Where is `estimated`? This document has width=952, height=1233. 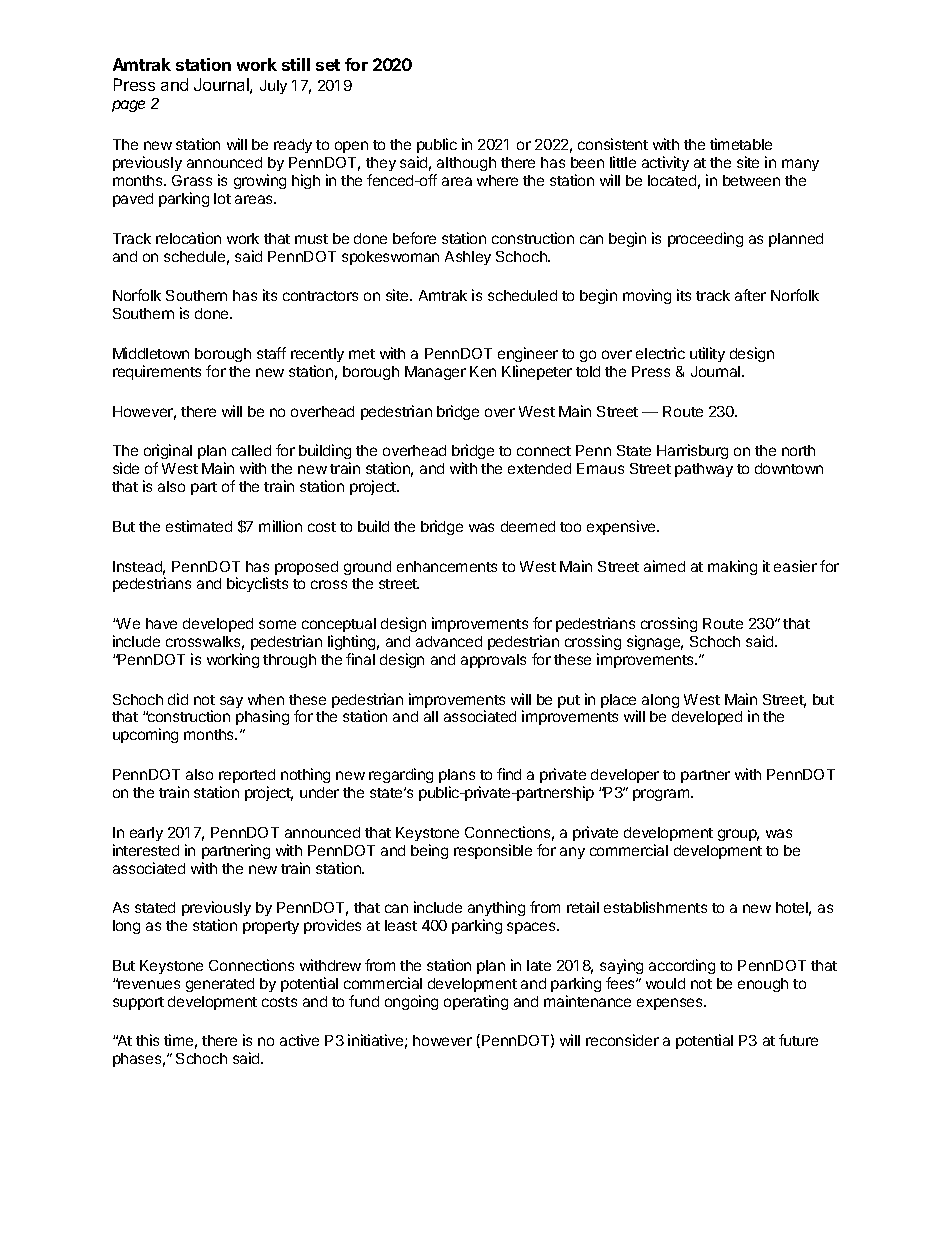
estimated is located at coordinates (199, 526).
